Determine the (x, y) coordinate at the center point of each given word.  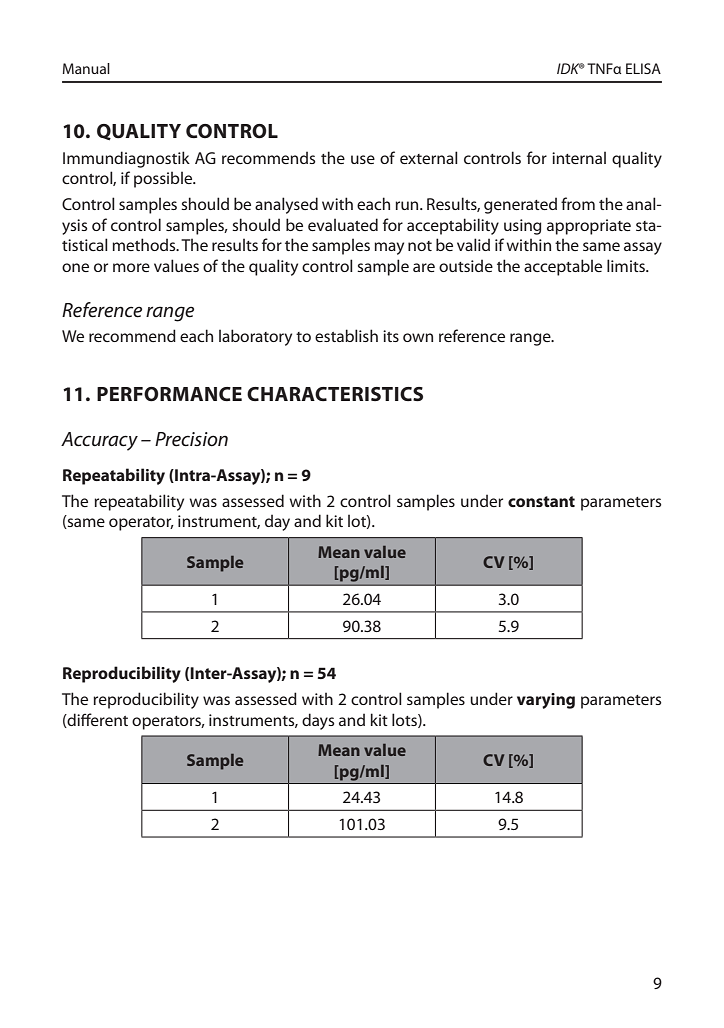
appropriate (589, 227)
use (363, 159)
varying (546, 701)
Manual (86, 68)
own (418, 337)
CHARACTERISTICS (335, 394)
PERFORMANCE (169, 394)
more (131, 267)
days (318, 721)
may (389, 248)
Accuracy (99, 441)
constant (541, 501)
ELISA (643, 68)
